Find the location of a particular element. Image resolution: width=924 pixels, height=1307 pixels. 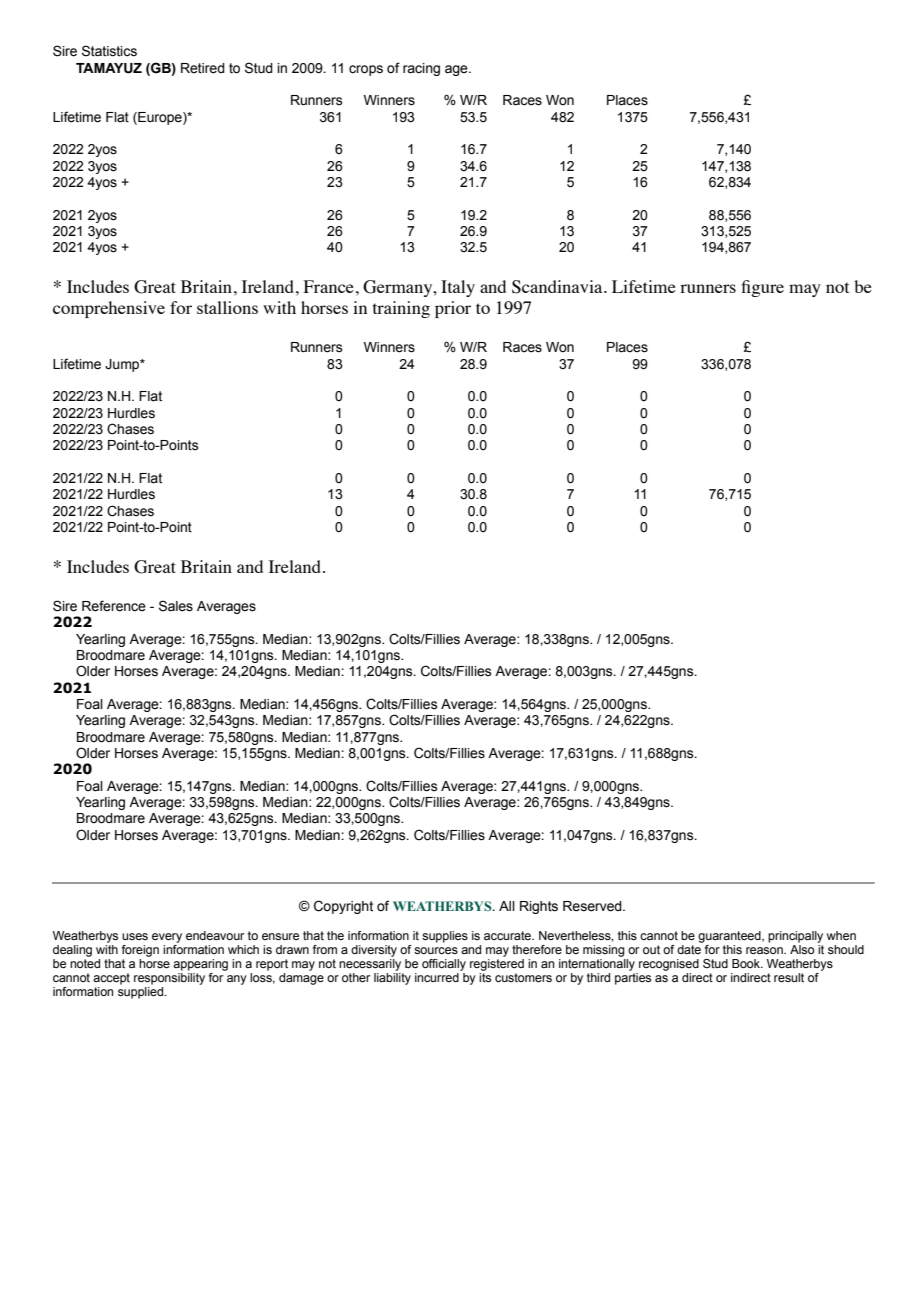

prior is located at coordinates (453, 309).
